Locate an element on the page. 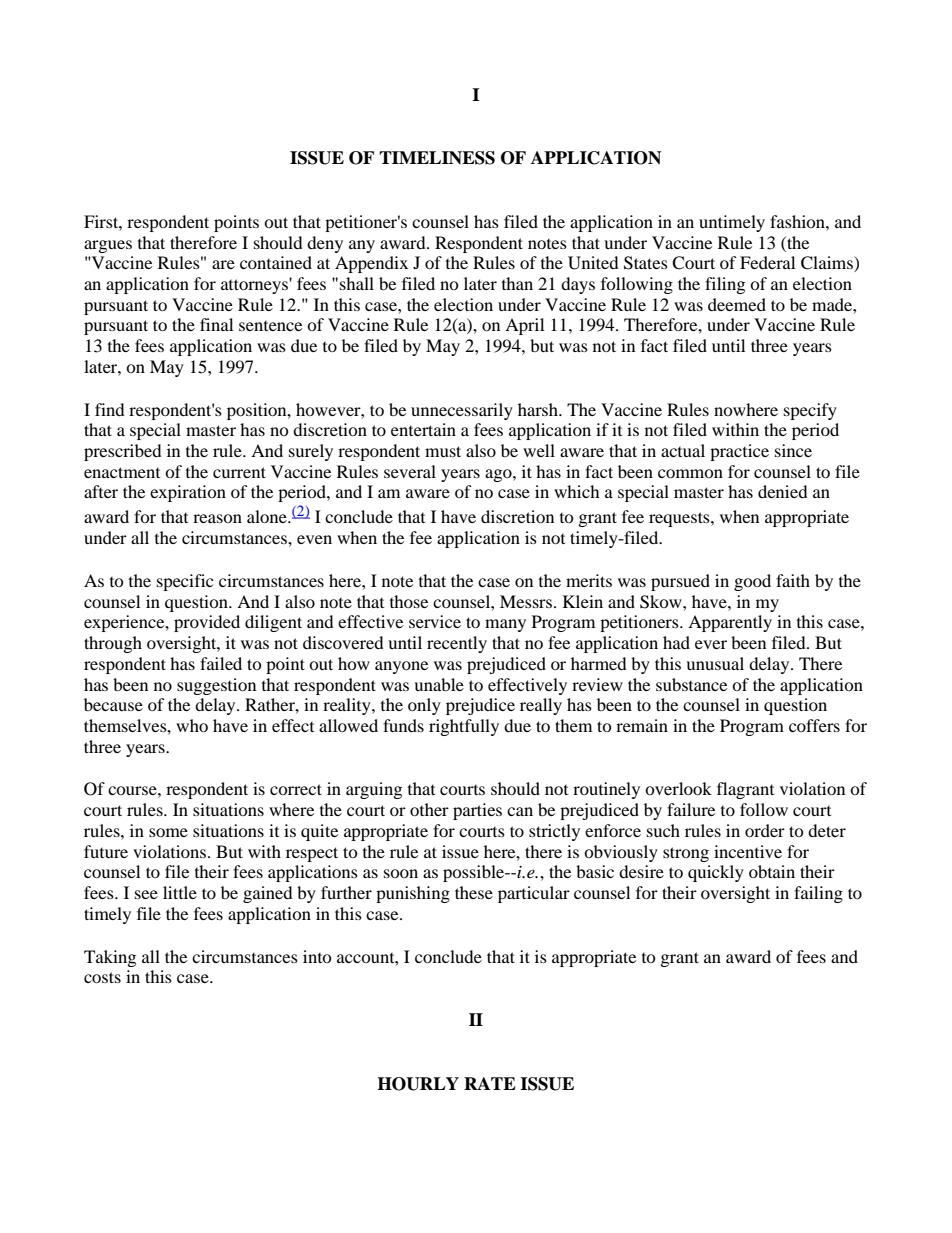 This document has width=952, height=1233. Federal is located at coordinates (767, 262).
